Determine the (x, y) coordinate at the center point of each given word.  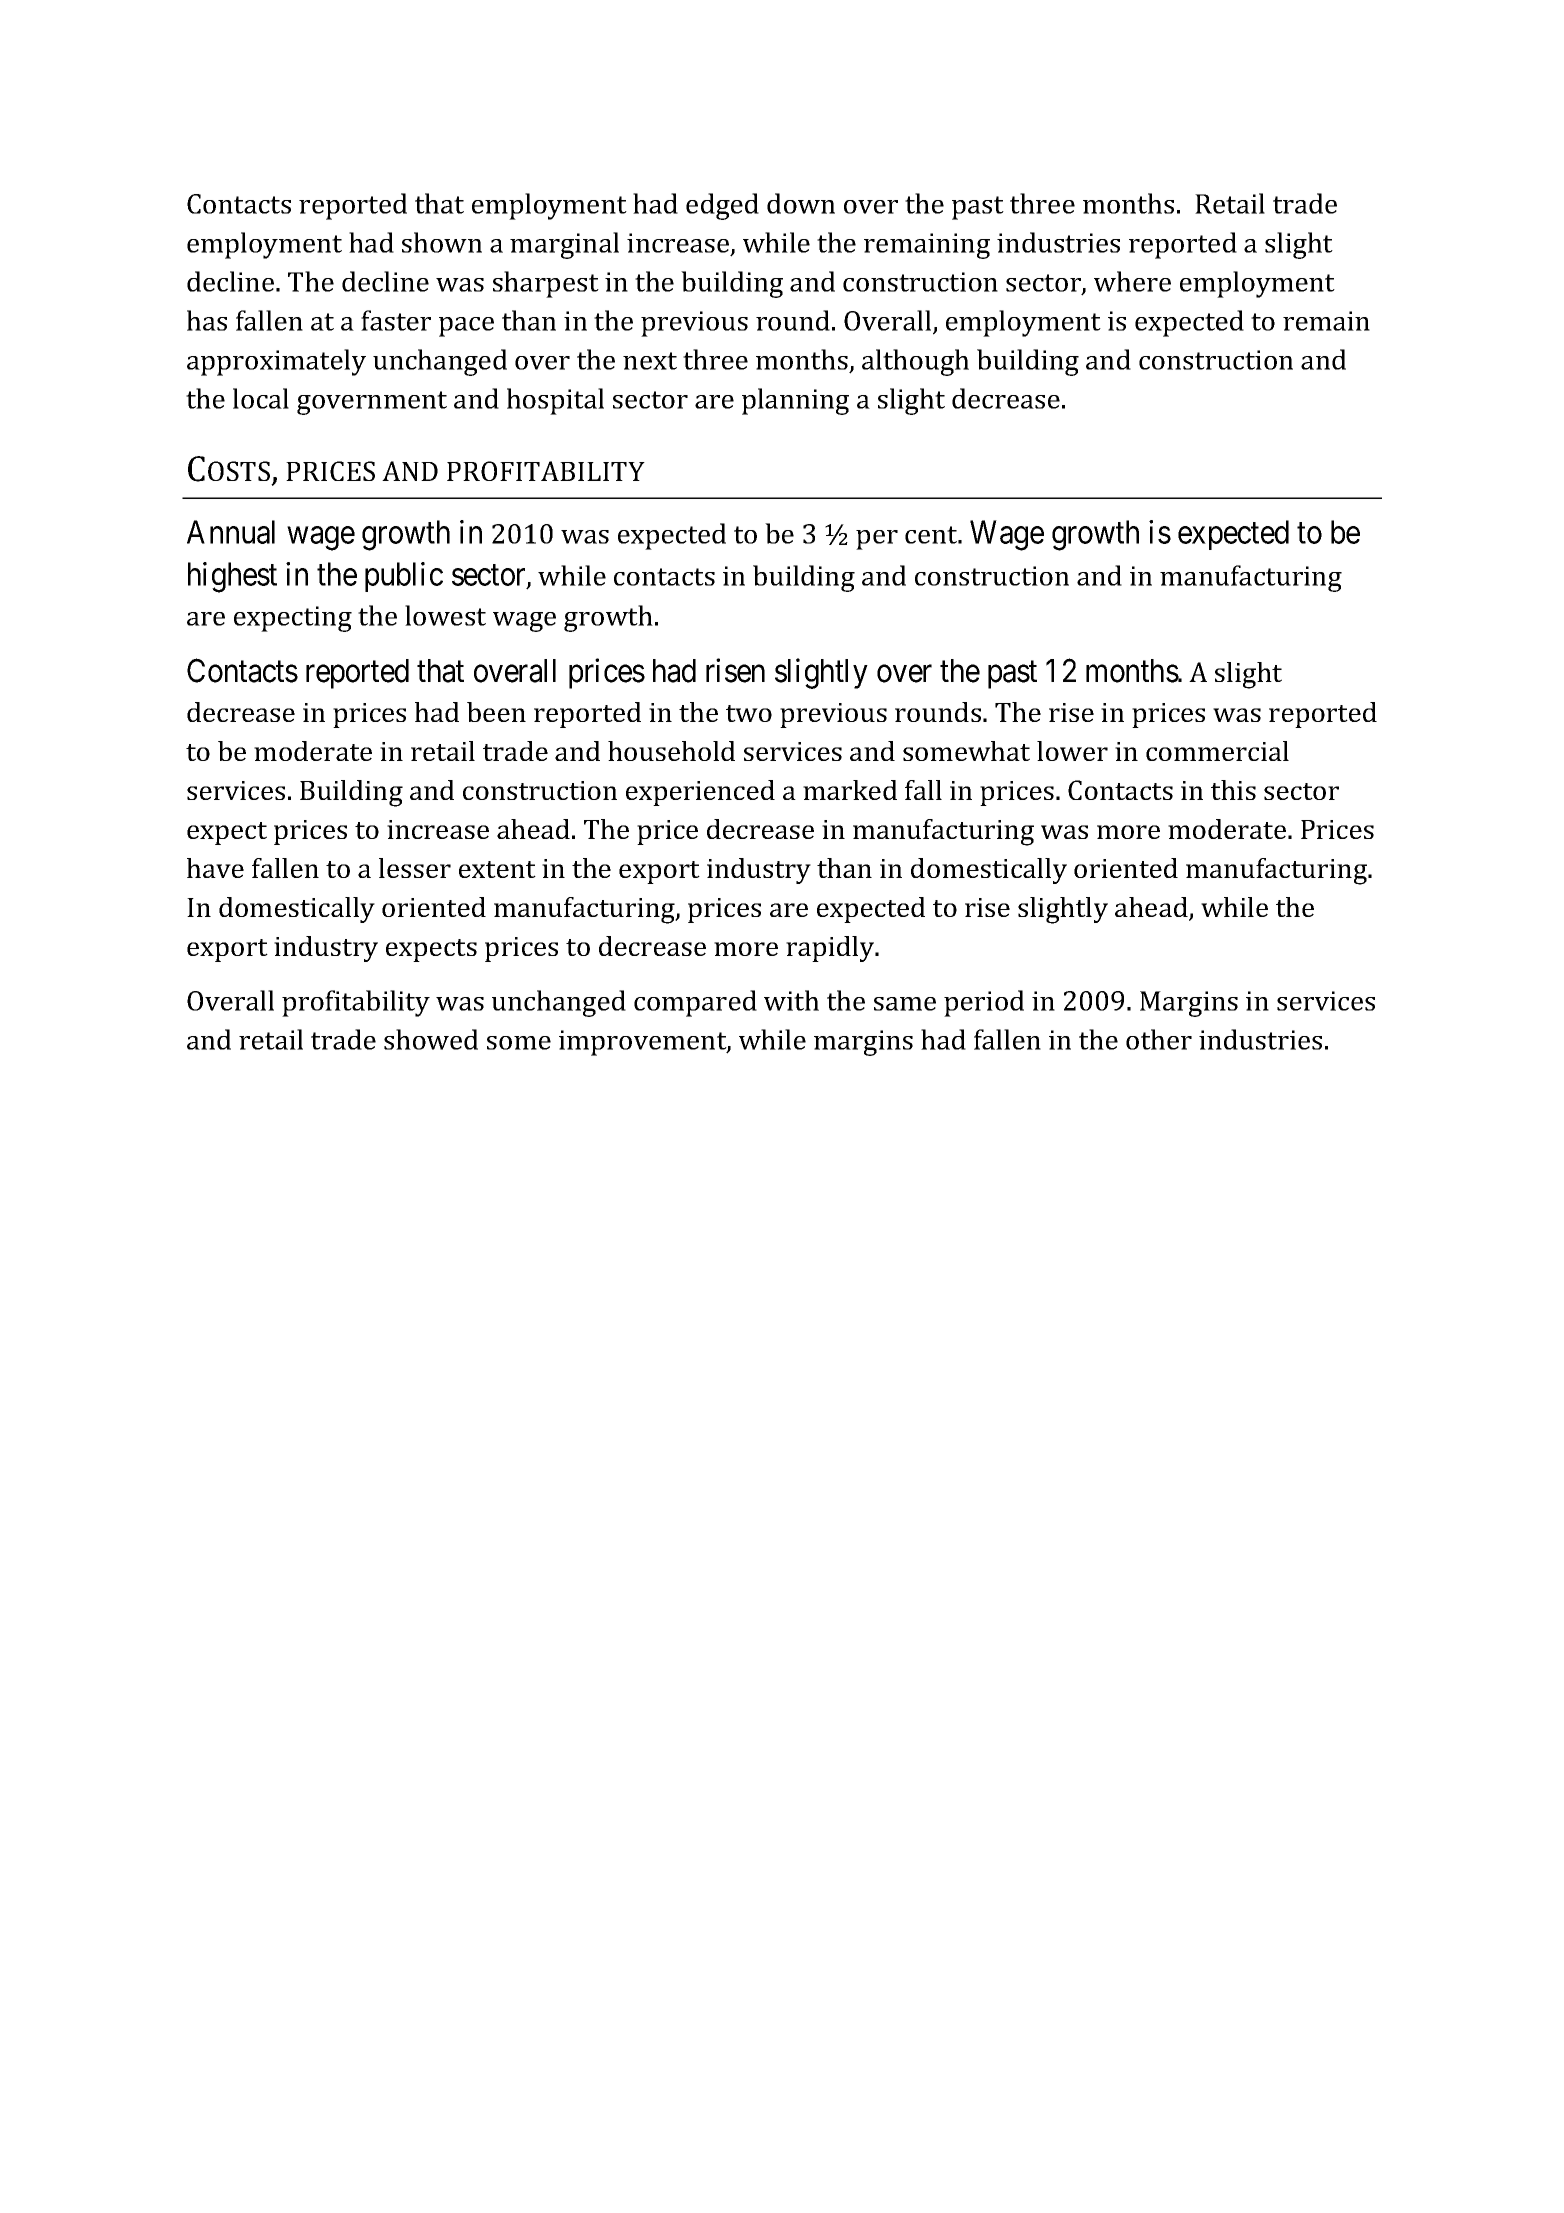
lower (1072, 751)
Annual (231, 532)
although (915, 362)
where (1132, 281)
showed (431, 1039)
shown (442, 242)
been (496, 712)
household (671, 751)
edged (722, 206)
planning (795, 401)
